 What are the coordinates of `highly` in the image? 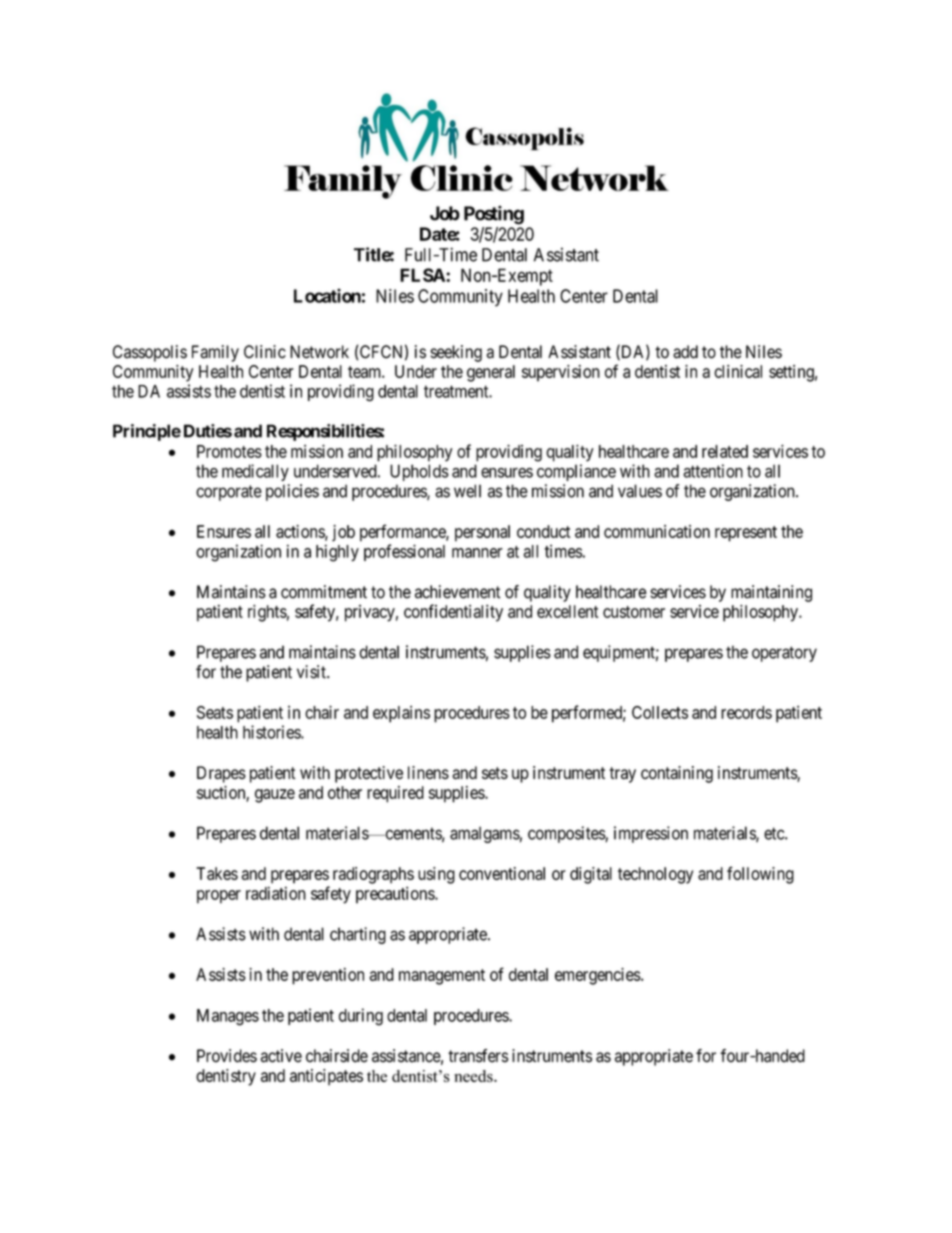 It's located at (337, 553).
